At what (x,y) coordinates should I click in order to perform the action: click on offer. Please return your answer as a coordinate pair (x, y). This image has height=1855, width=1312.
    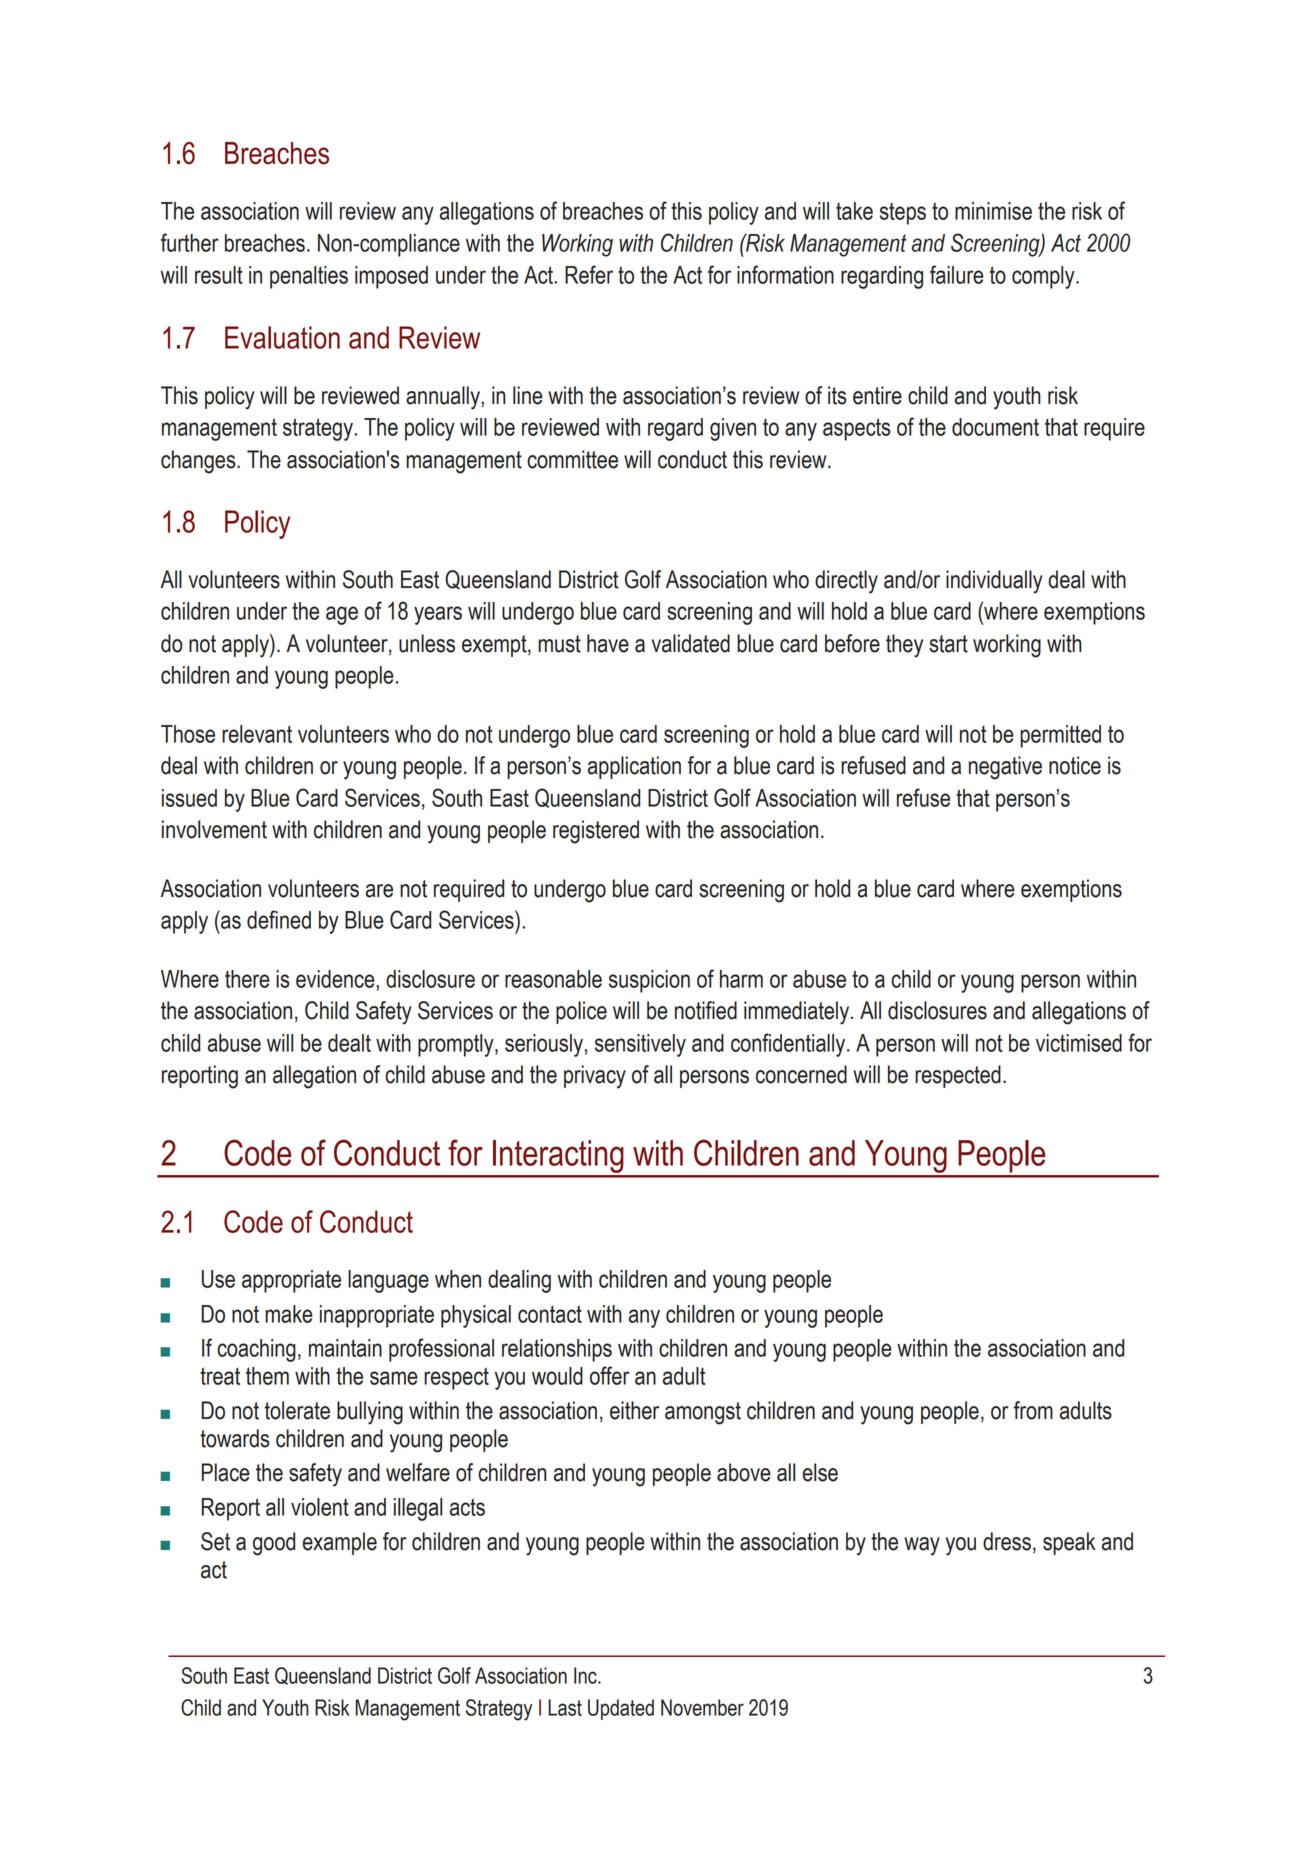
    Looking at the image, I should click on (610, 1375).
